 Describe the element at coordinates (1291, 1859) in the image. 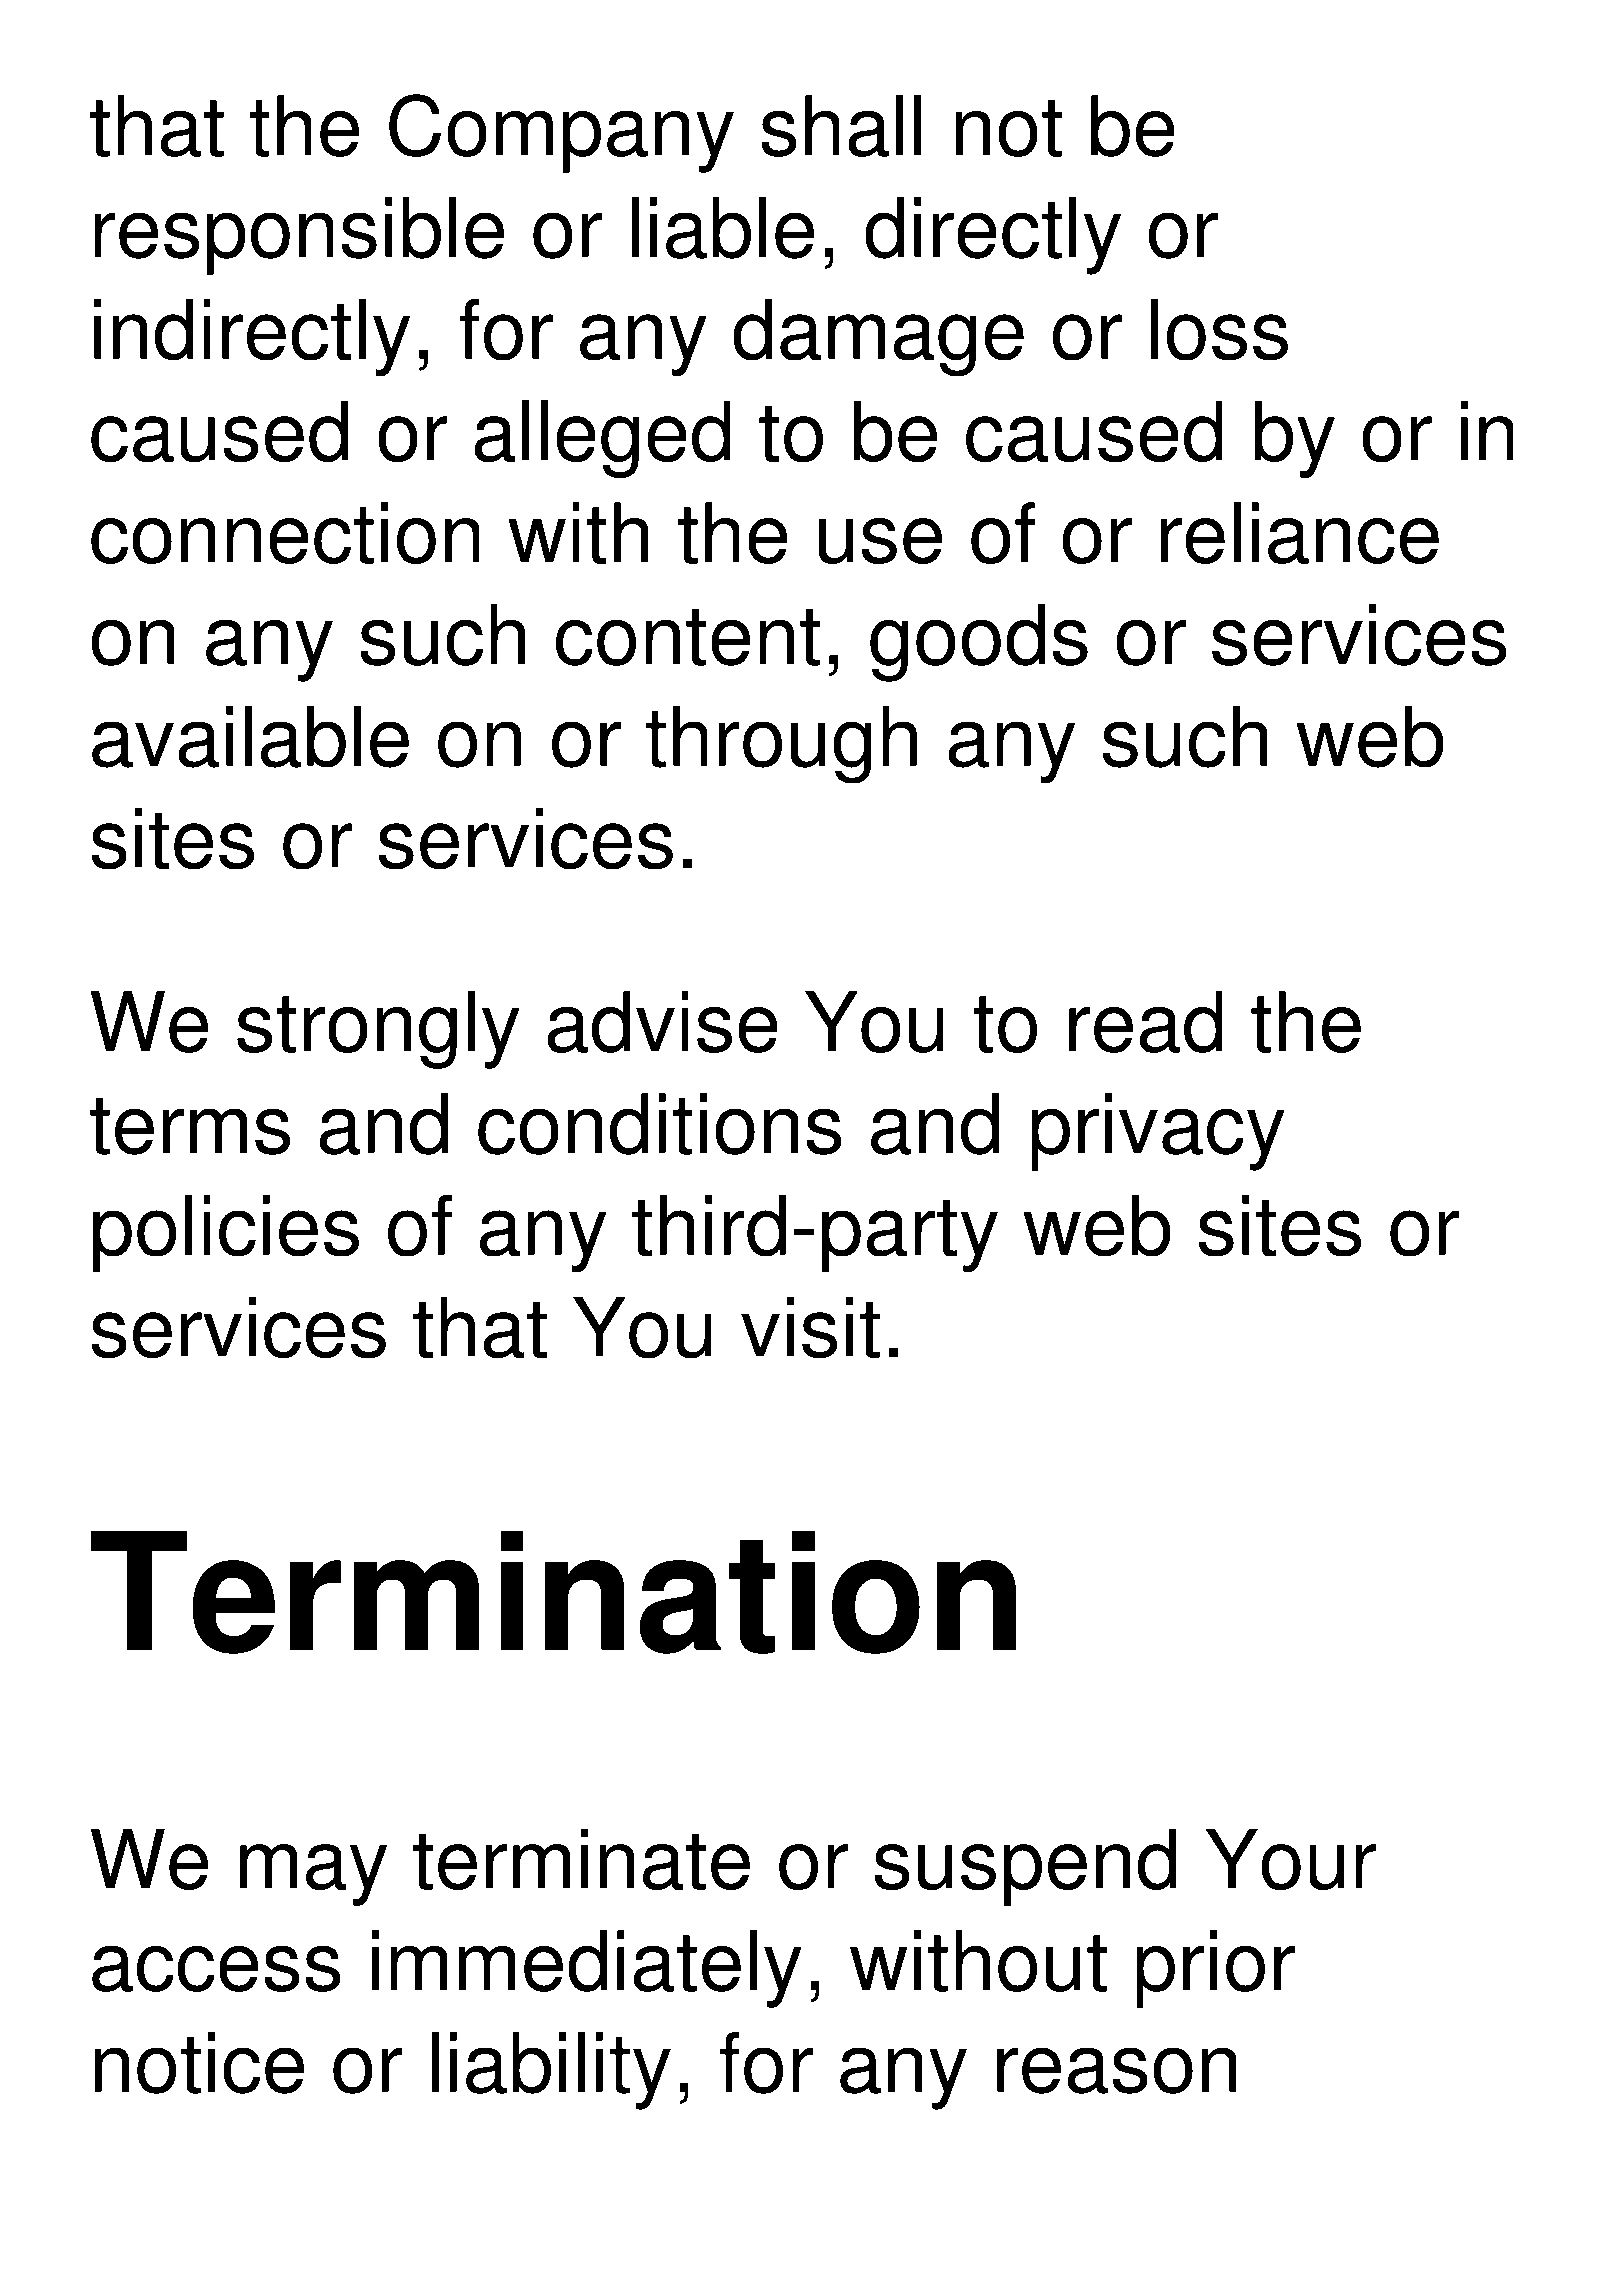

I see `Your` at that location.
